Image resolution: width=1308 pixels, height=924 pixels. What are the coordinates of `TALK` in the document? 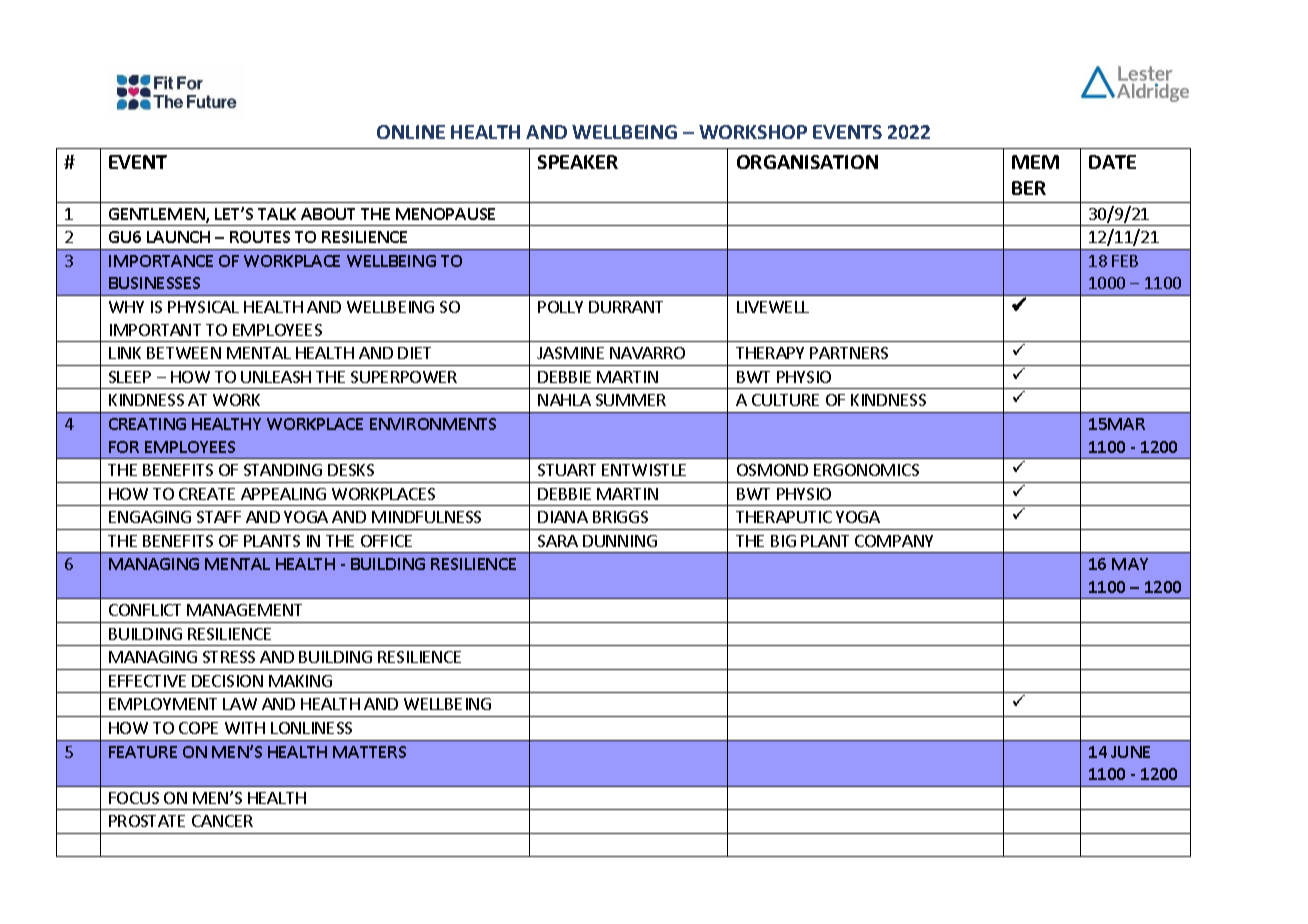 It's located at (277, 214).
